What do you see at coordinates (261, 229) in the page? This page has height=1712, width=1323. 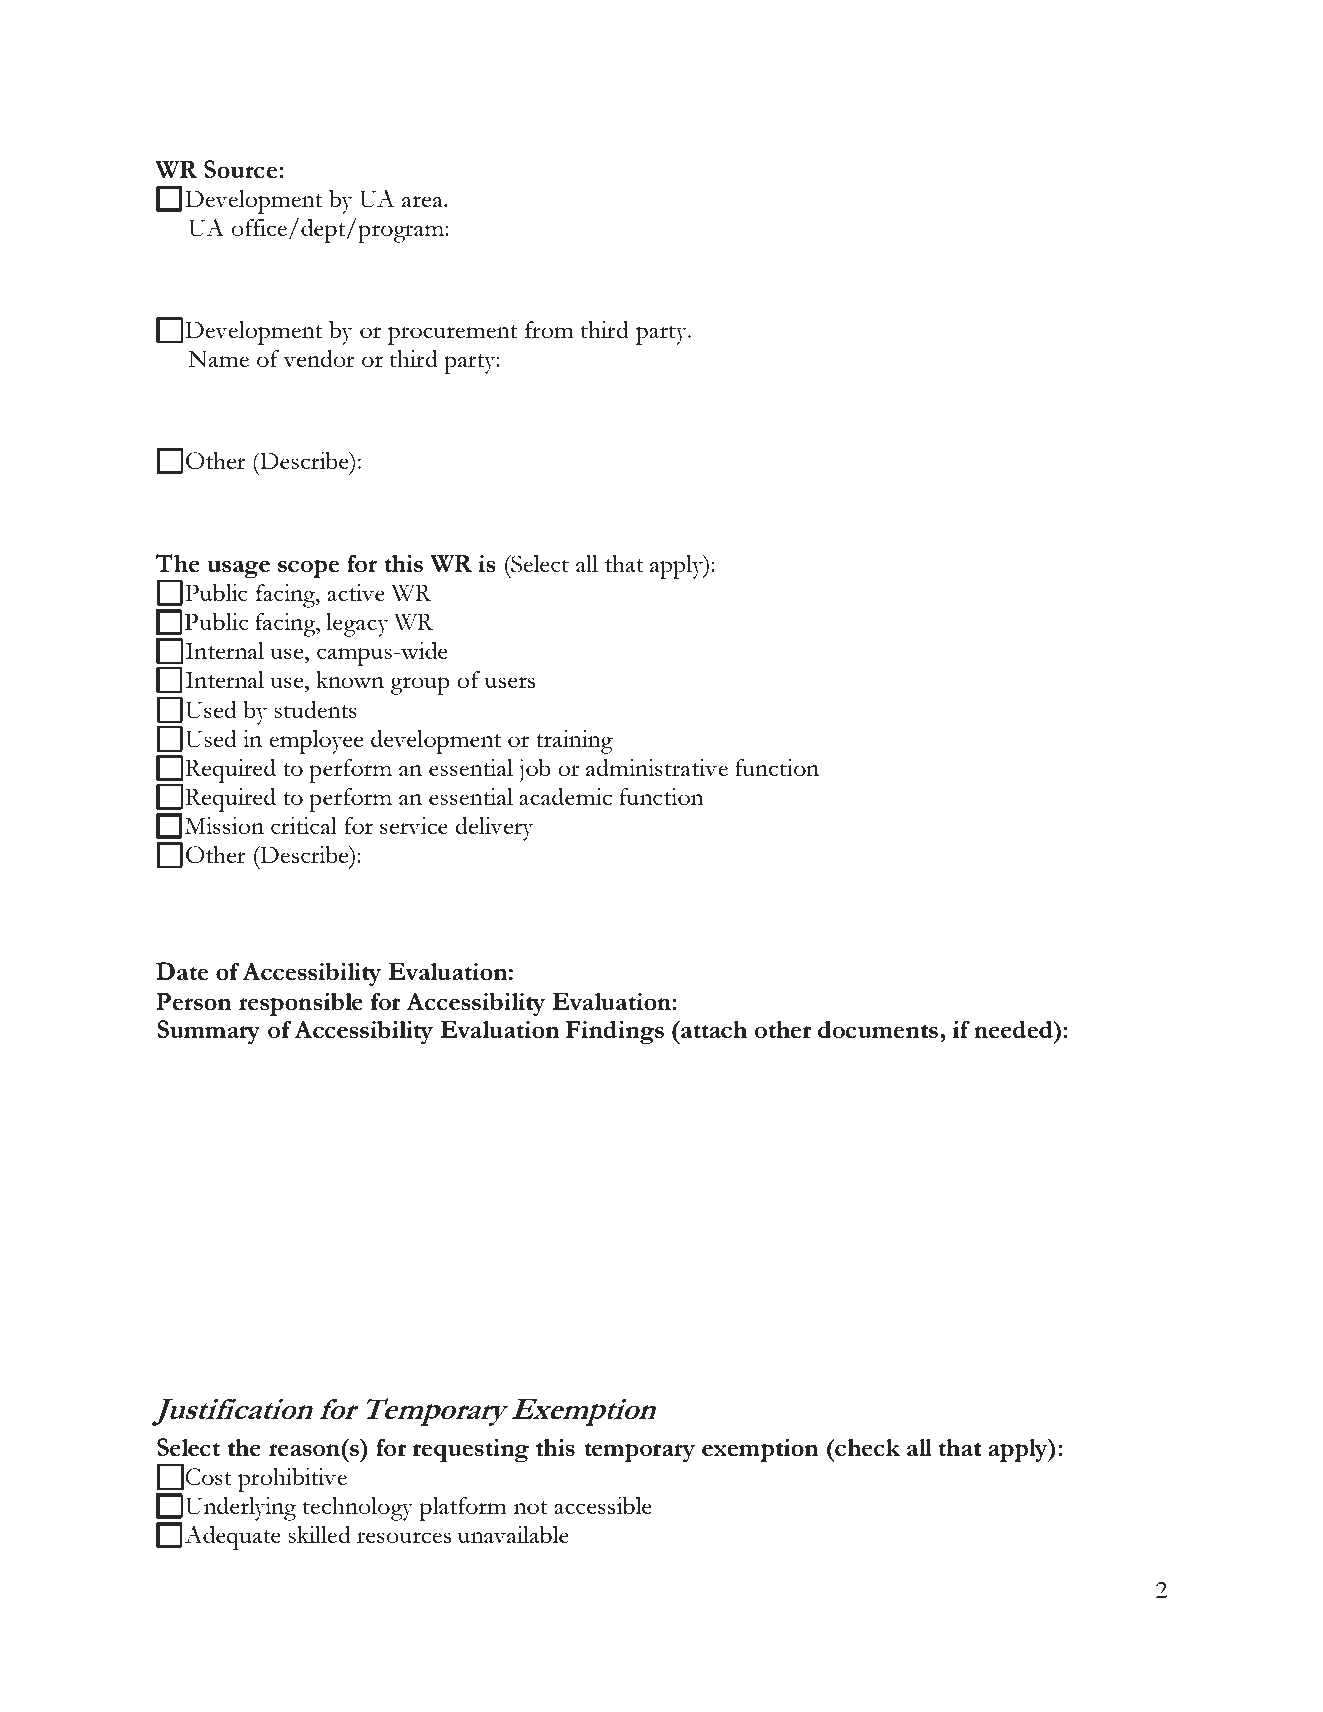 I see `office` at bounding box center [261, 229].
